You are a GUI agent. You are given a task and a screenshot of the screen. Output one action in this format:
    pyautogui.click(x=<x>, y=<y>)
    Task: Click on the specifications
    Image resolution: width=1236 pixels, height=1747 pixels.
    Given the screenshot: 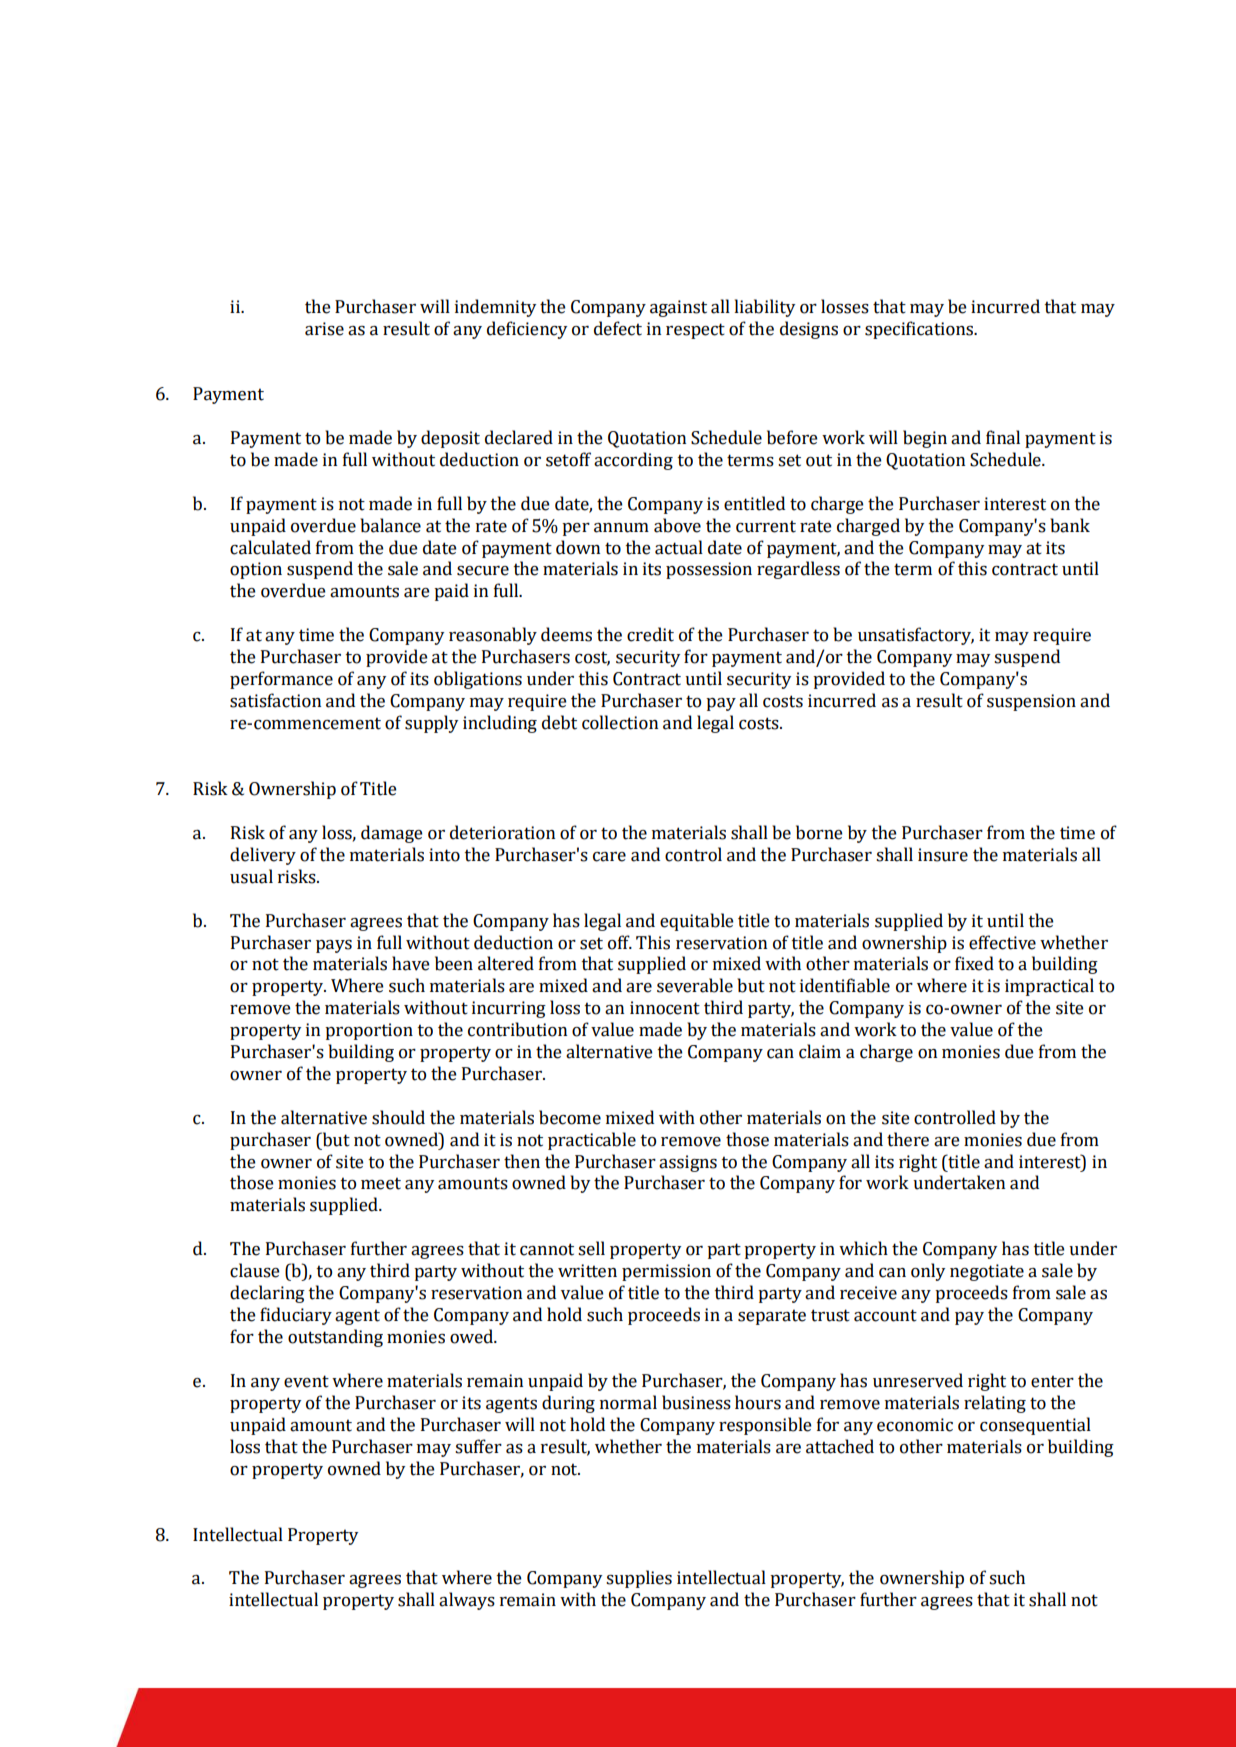 What is the action you would take?
    pyautogui.click(x=920, y=330)
